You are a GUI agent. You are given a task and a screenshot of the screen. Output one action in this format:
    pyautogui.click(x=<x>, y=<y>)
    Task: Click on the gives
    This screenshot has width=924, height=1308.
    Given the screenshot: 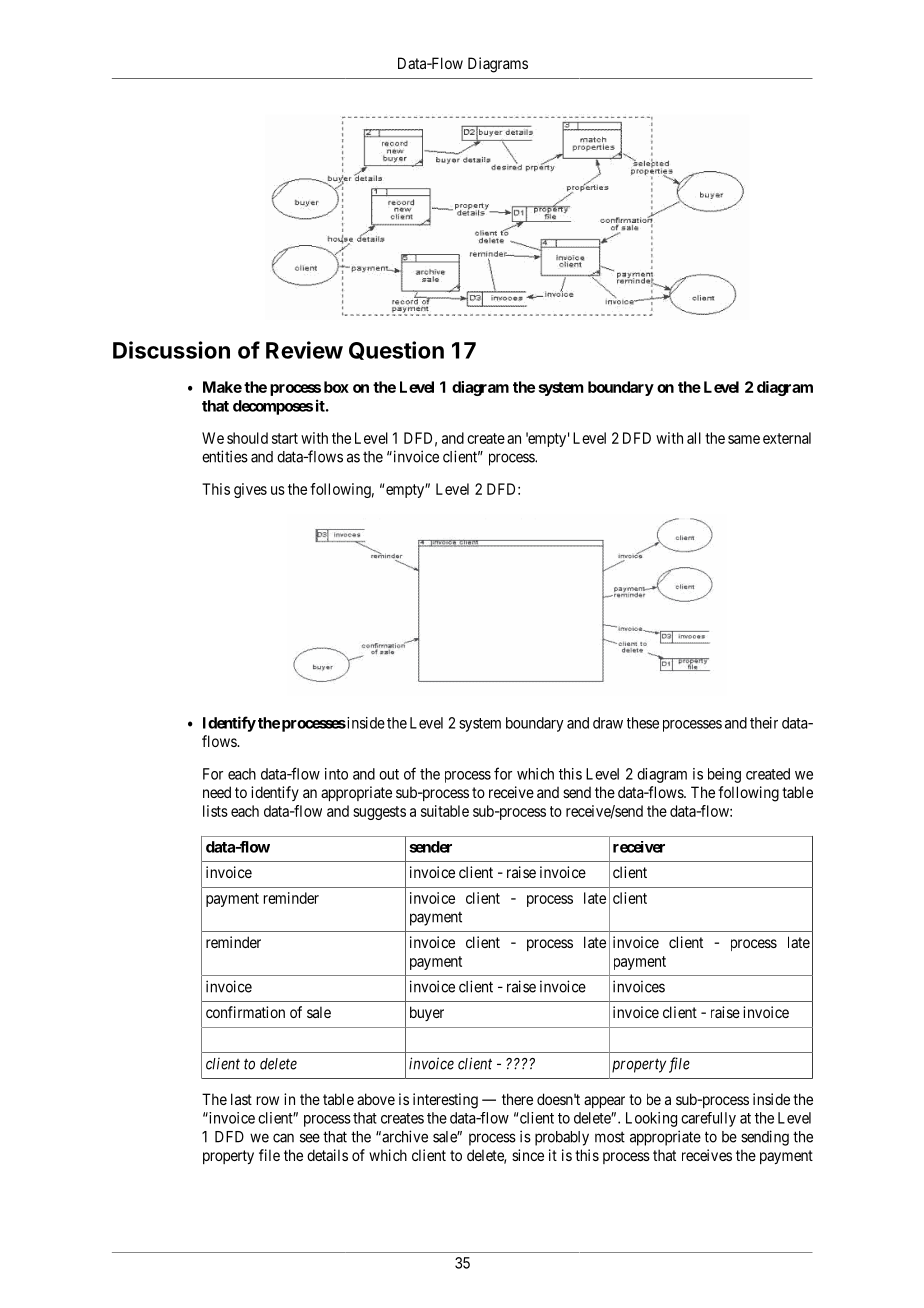 What is the action you would take?
    pyautogui.click(x=250, y=490)
